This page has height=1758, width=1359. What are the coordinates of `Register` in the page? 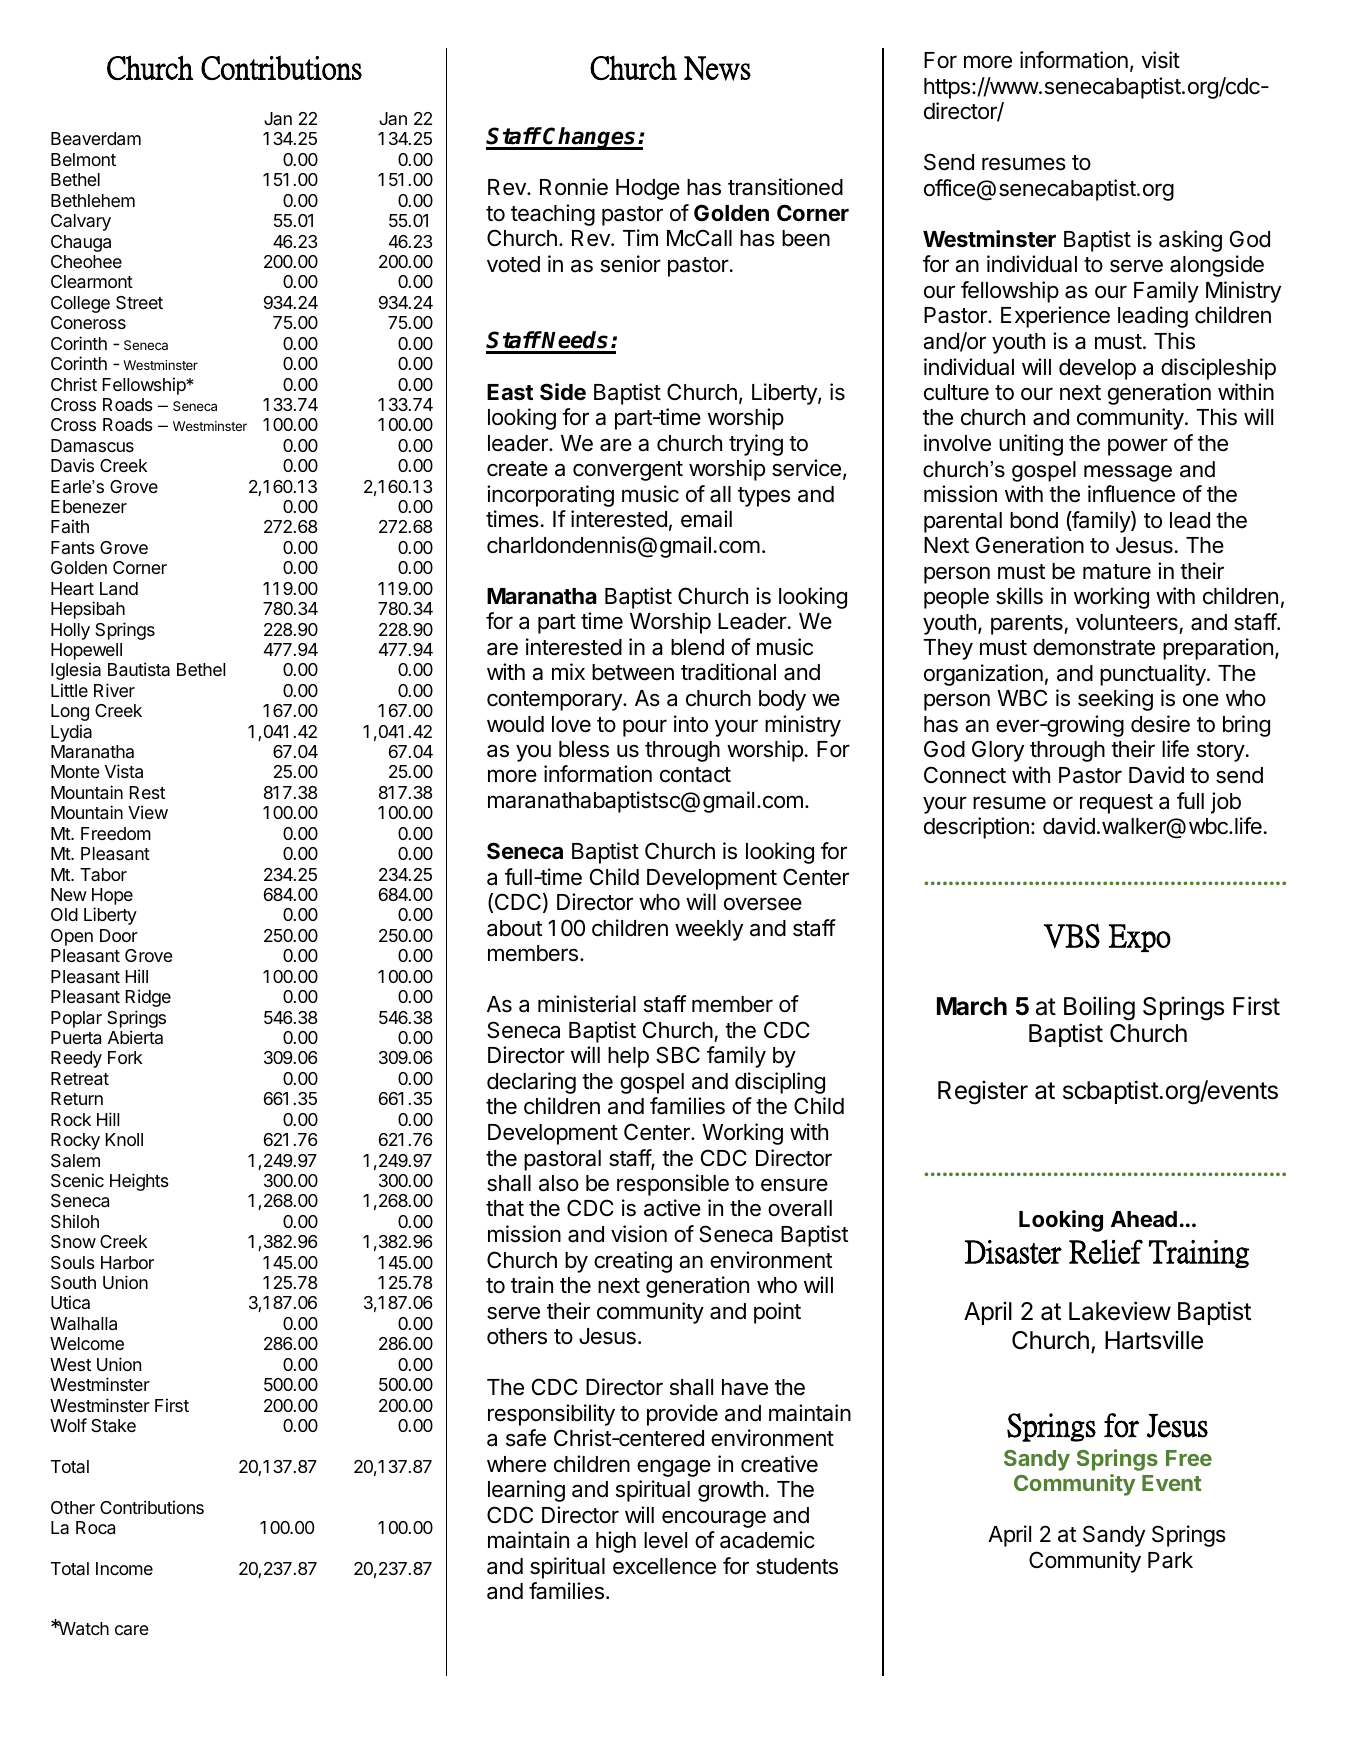 It's located at (983, 1092).
